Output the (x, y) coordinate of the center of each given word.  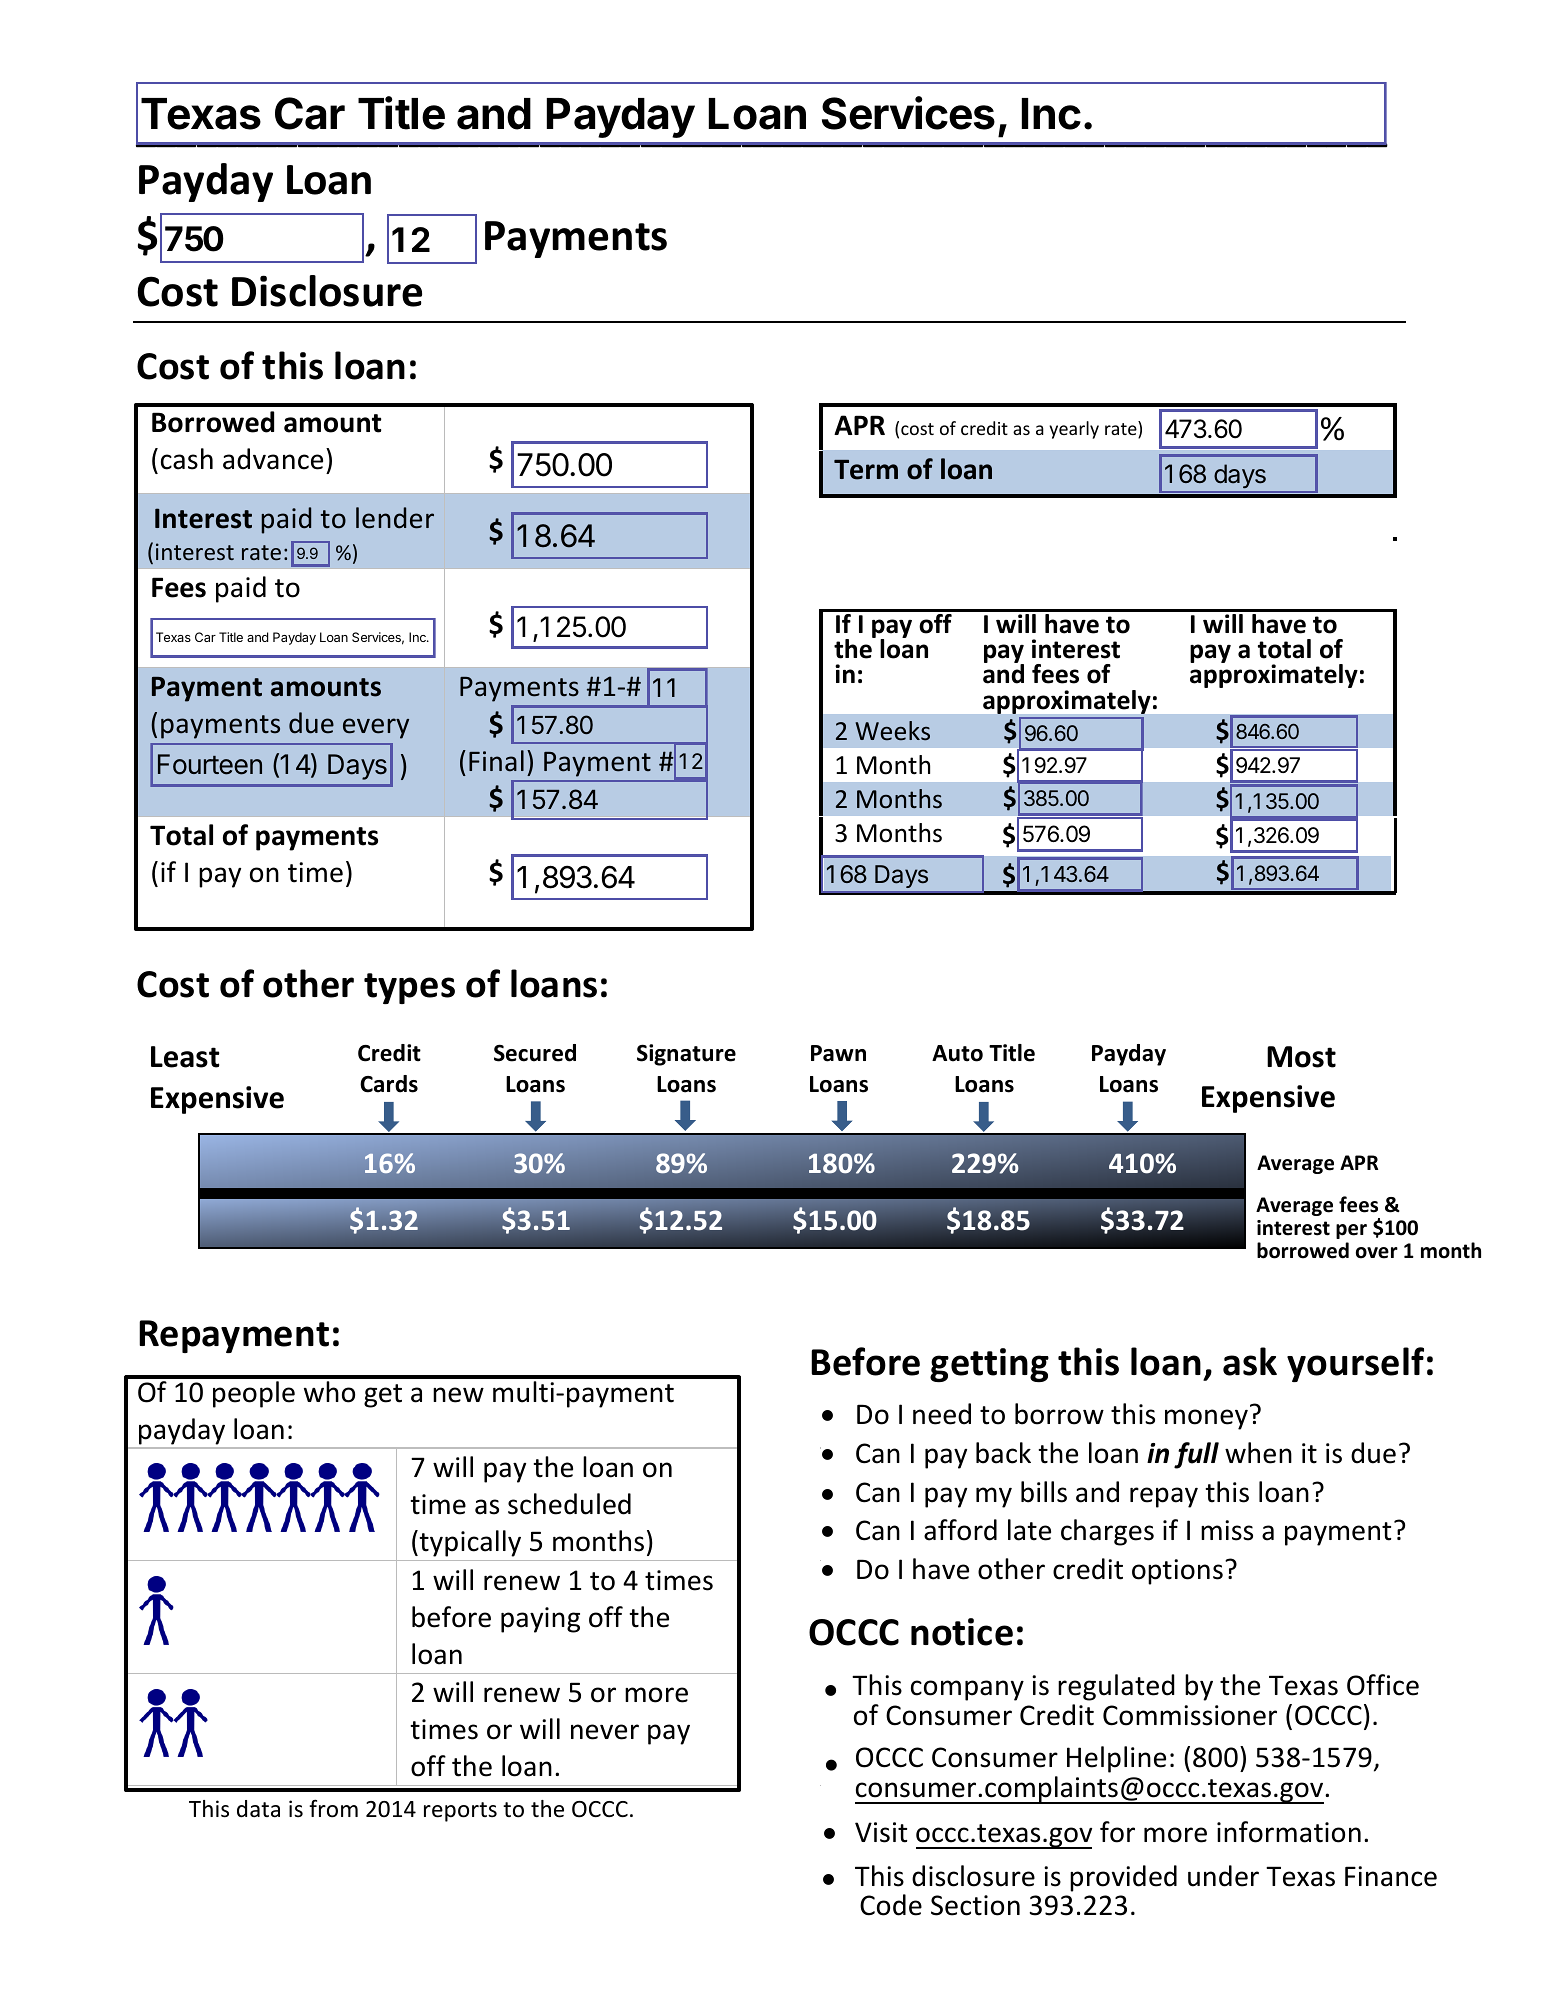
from (333, 1808)
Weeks (892, 731)
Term (866, 470)
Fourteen (210, 764)
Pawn (838, 1053)
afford (960, 1530)
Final (496, 761)
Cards (389, 1084)
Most (1301, 1057)
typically (469, 1543)
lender (395, 518)
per (1351, 1231)
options (1177, 1572)
